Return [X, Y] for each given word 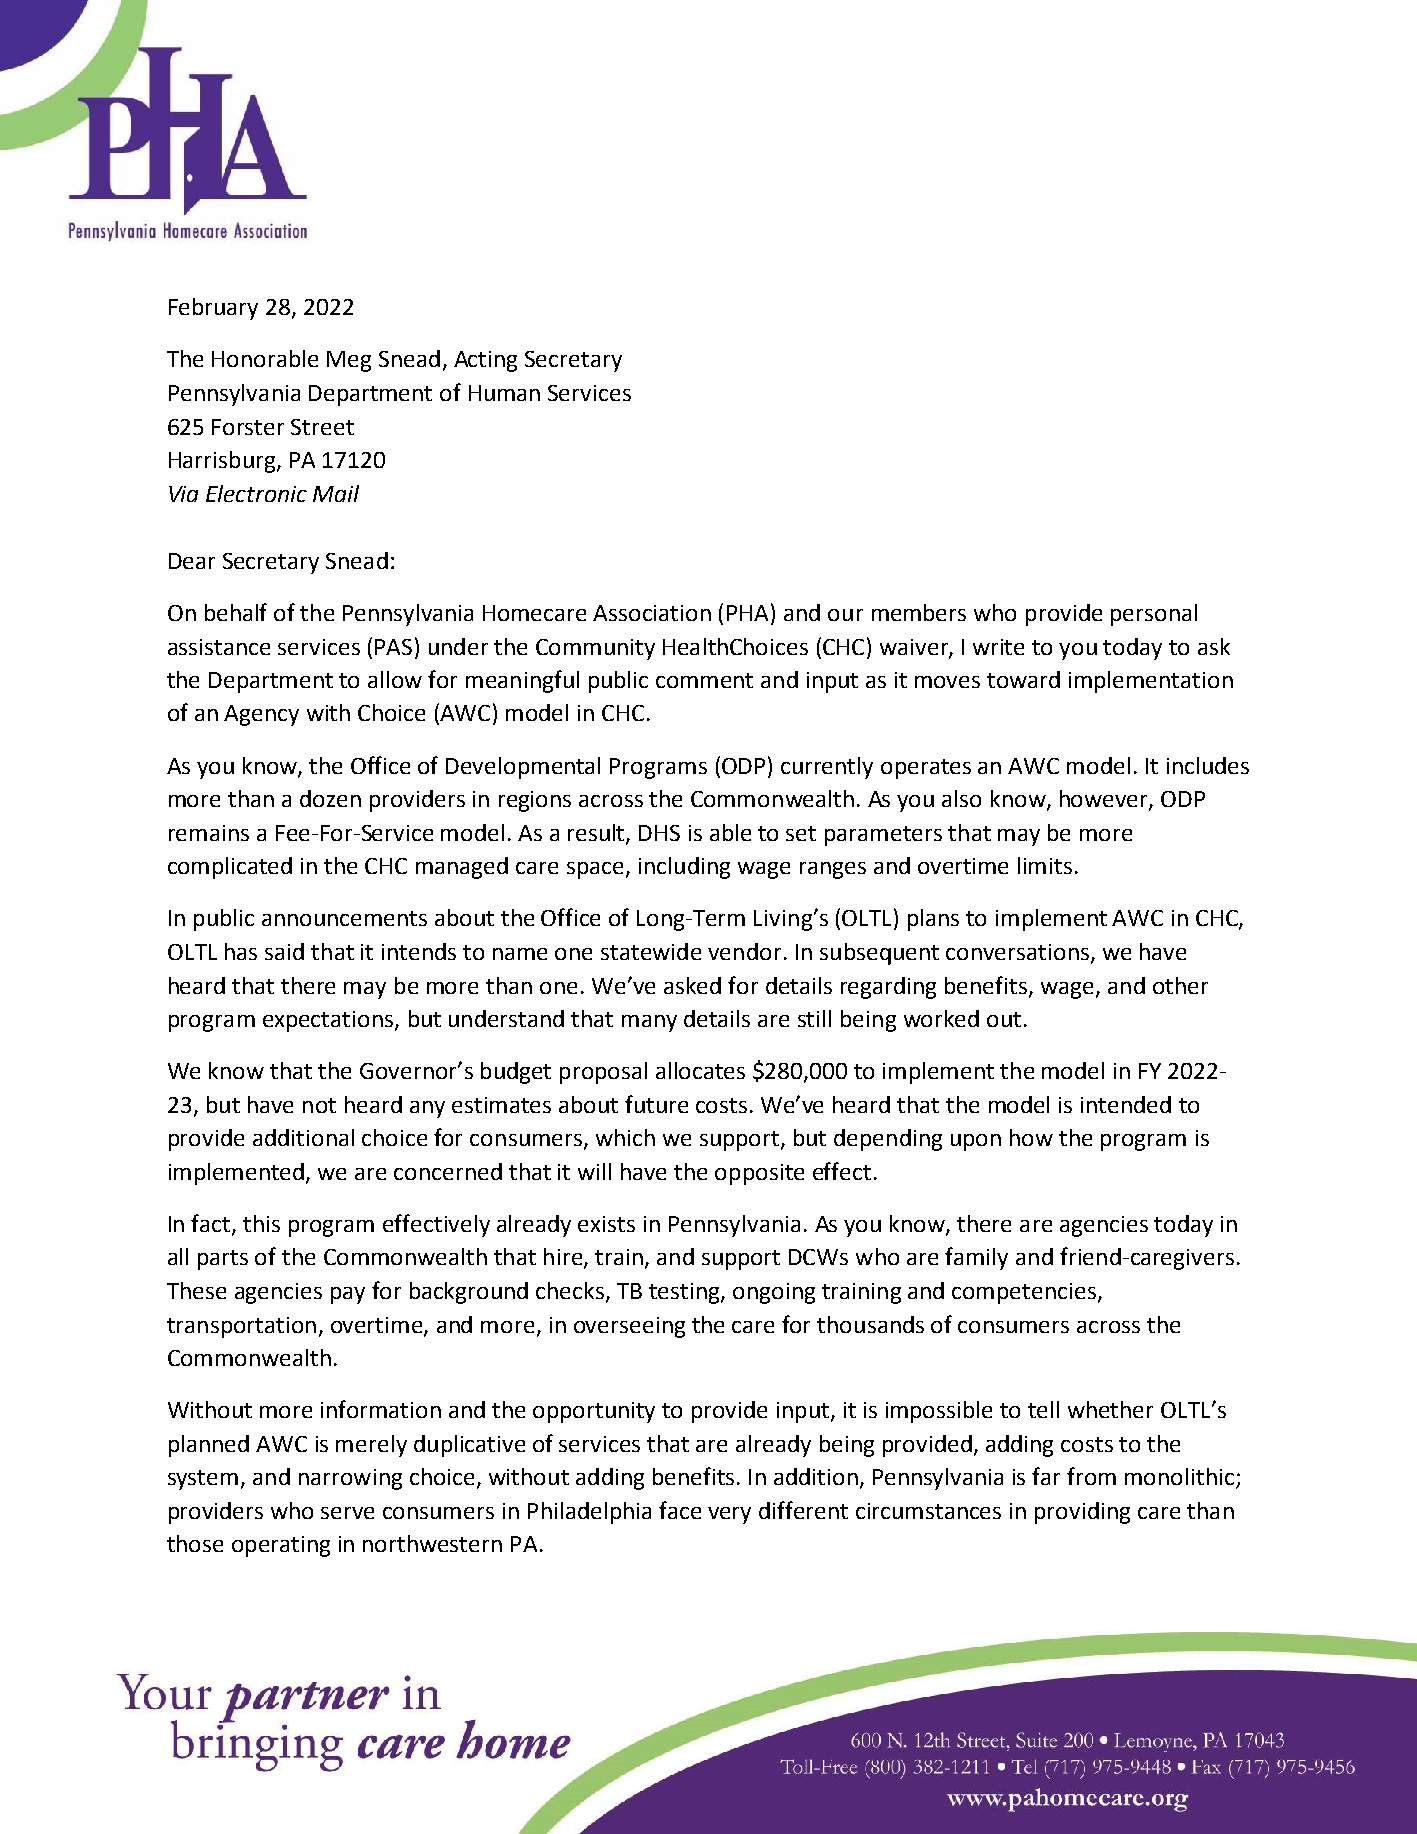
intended [1126, 1104]
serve [347, 1513]
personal [1154, 615]
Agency [261, 715]
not [319, 1105]
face [680, 1510]
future [656, 1104]
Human [504, 393]
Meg [349, 361]
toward [1023, 679]
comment [704, 680]
